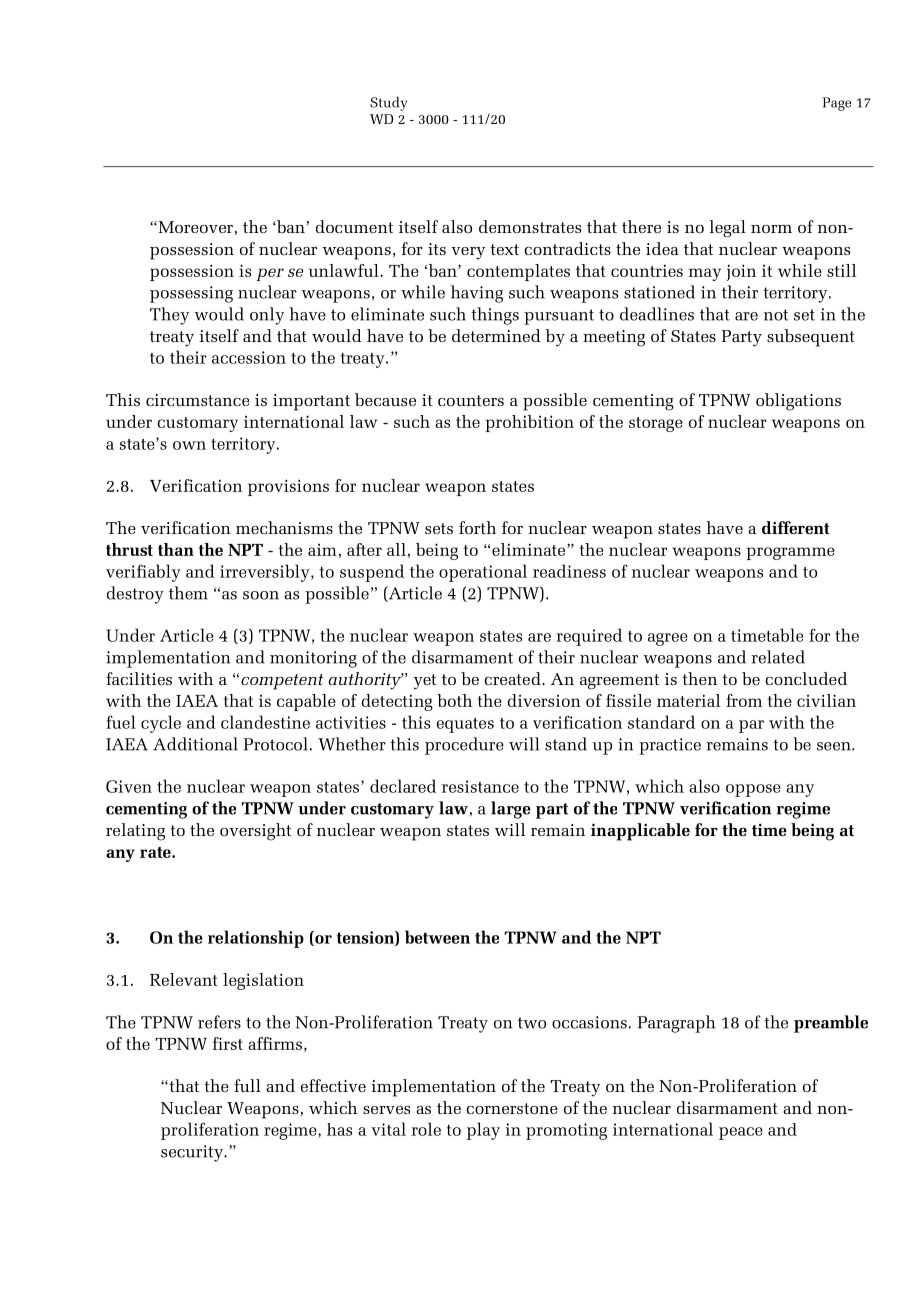  What do you see at coordinates (836, 104) in the document?
I see `Page` at bounding box center [836, 104].
